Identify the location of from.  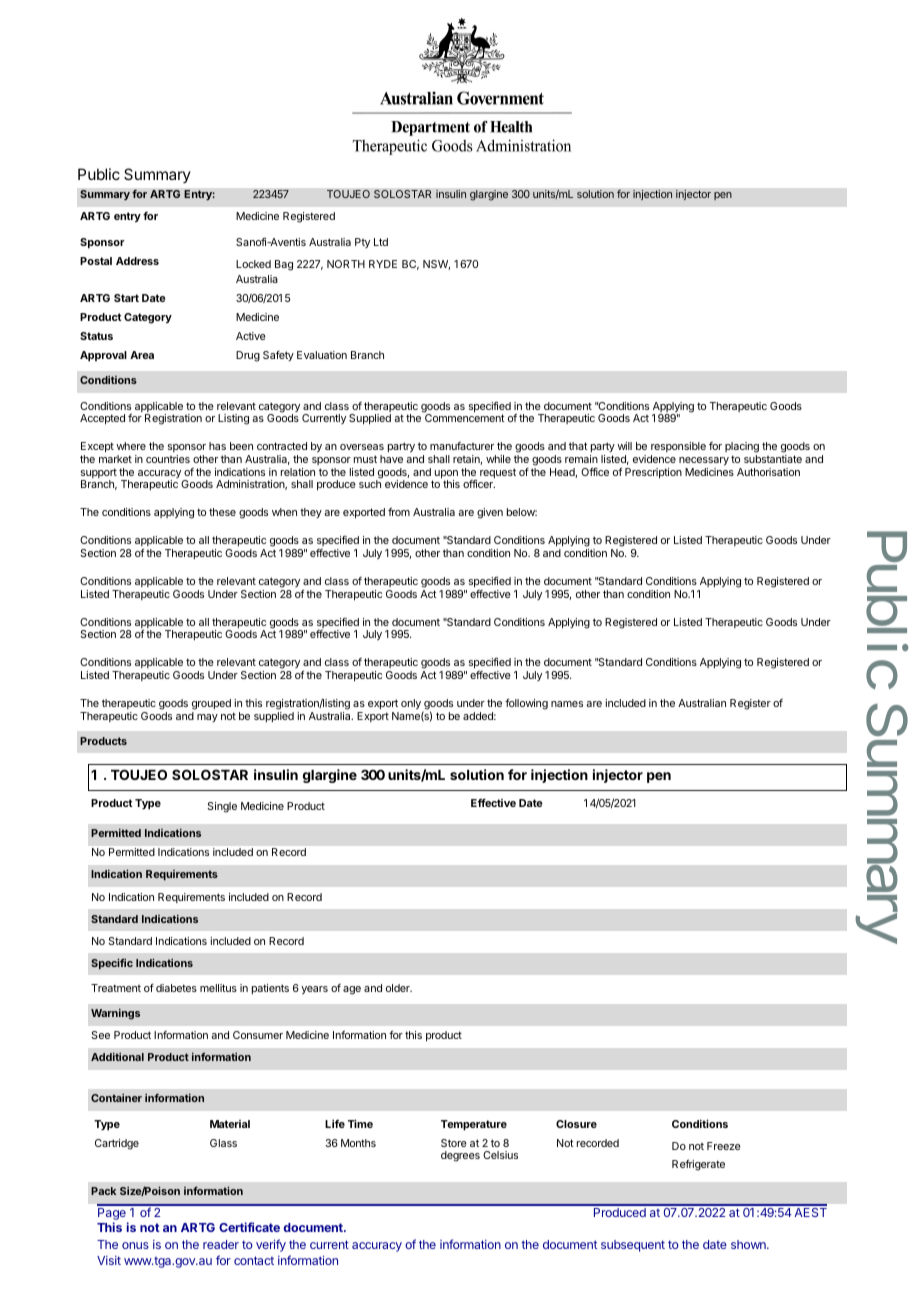
(399, 511).
